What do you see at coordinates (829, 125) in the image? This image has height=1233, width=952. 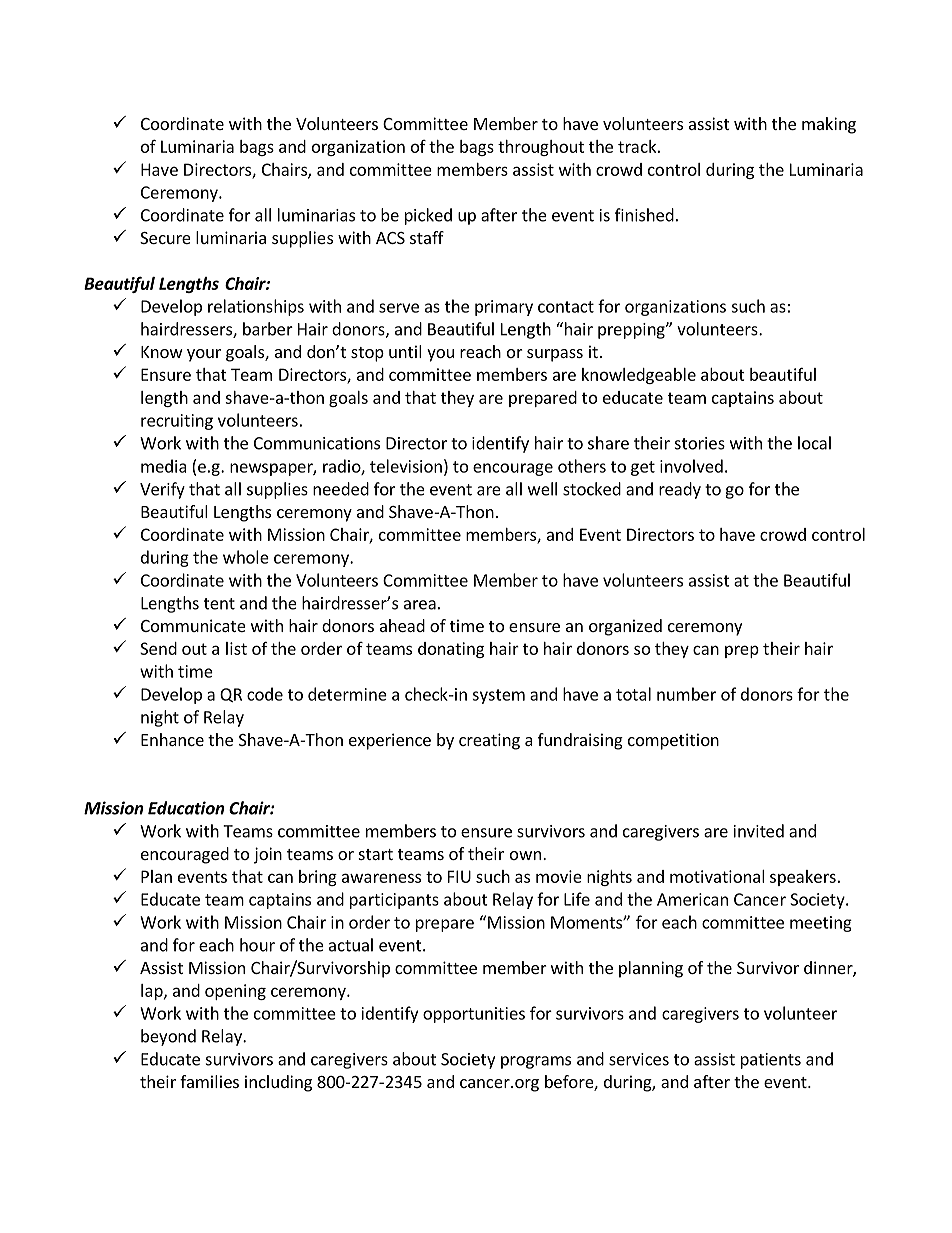 I see `making` at bounding box center [829, 125].
